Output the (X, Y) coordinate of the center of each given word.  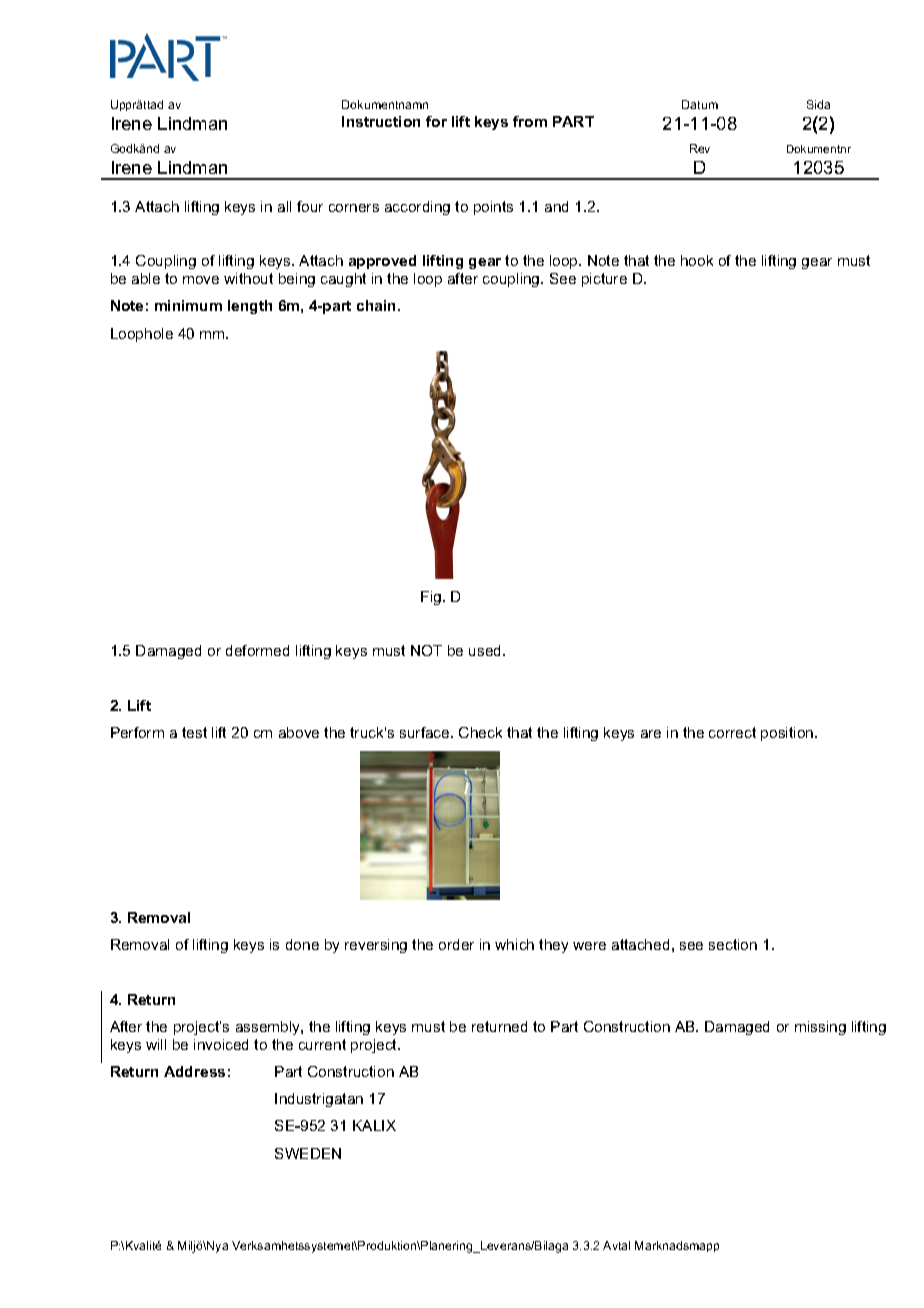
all (284, 206)
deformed (257, 650)
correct (732, 732)
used (486, 650)
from (530, 121)
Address (194, 1071)
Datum (700, 104)
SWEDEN (308, 1153)
